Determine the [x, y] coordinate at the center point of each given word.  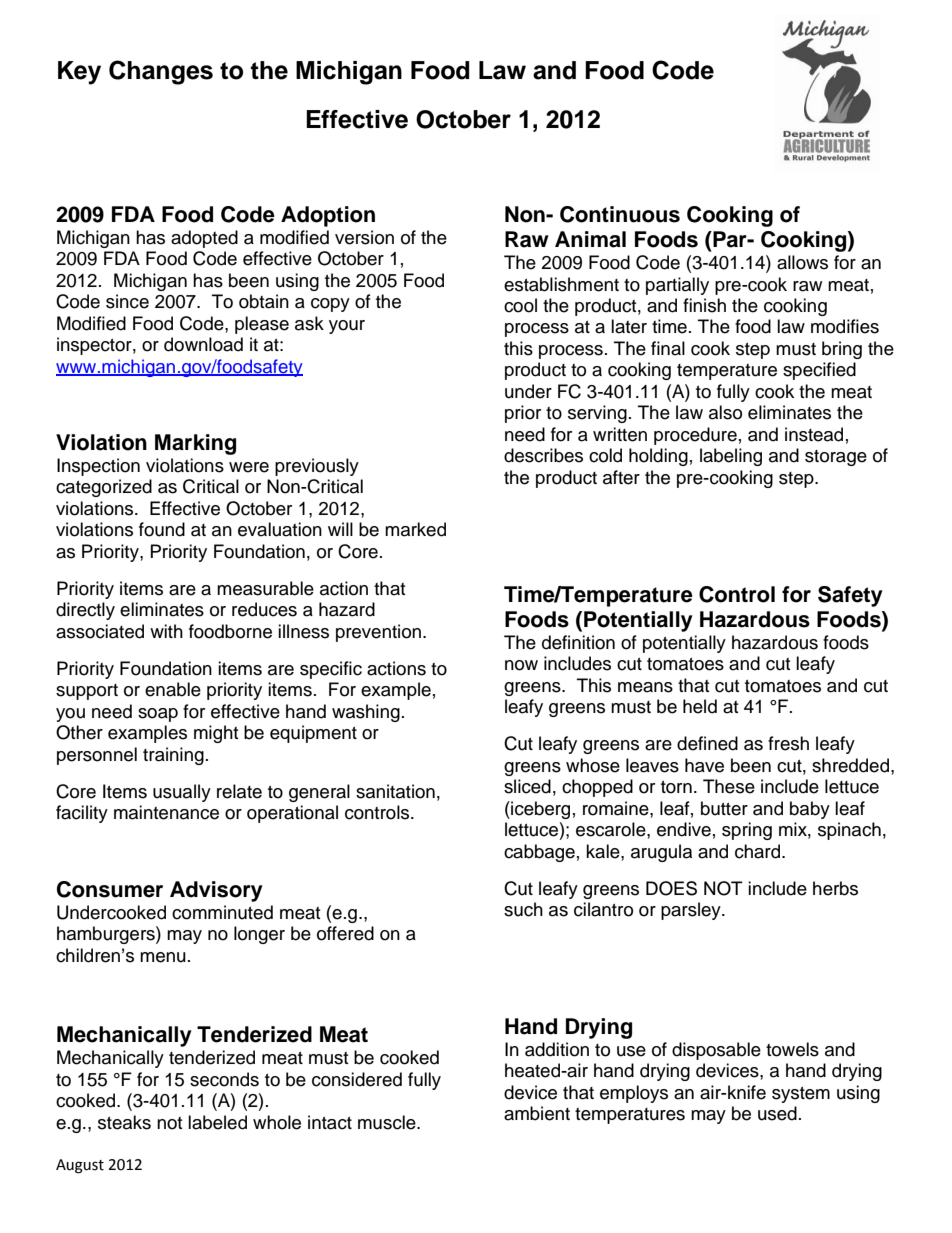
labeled [217, 1122]
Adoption [328, 216]
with [166, 631]
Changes [161, 72]
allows [802, 262]
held [700, 706]
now [521, 665]
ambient [537, 1113]
